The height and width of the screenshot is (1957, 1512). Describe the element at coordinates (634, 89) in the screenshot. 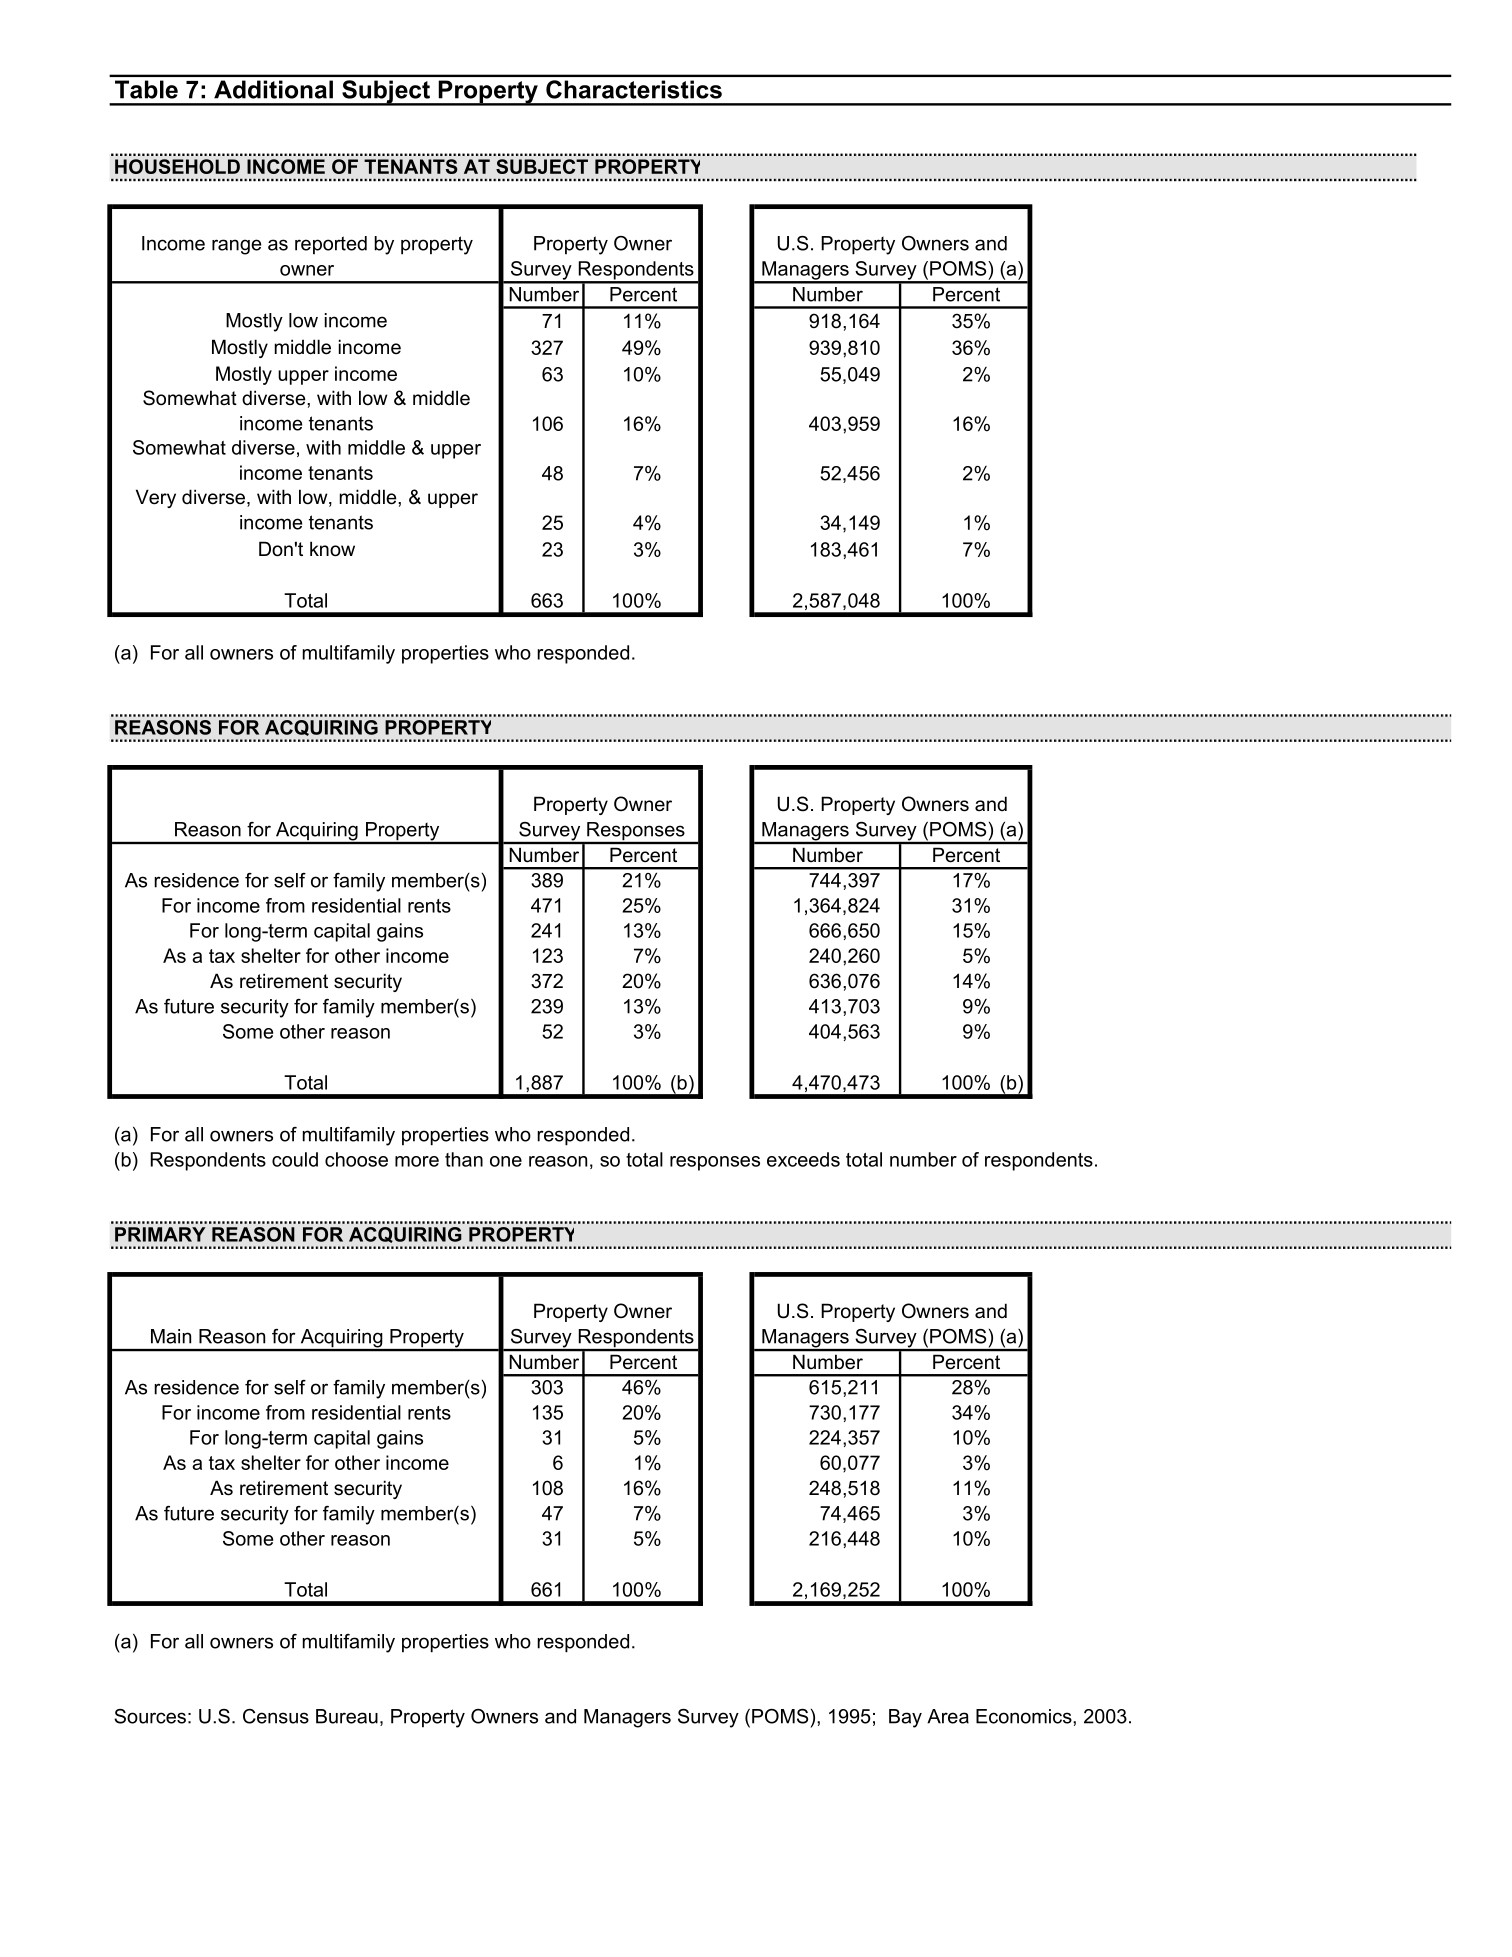

I see `Characteristics` at that location.
